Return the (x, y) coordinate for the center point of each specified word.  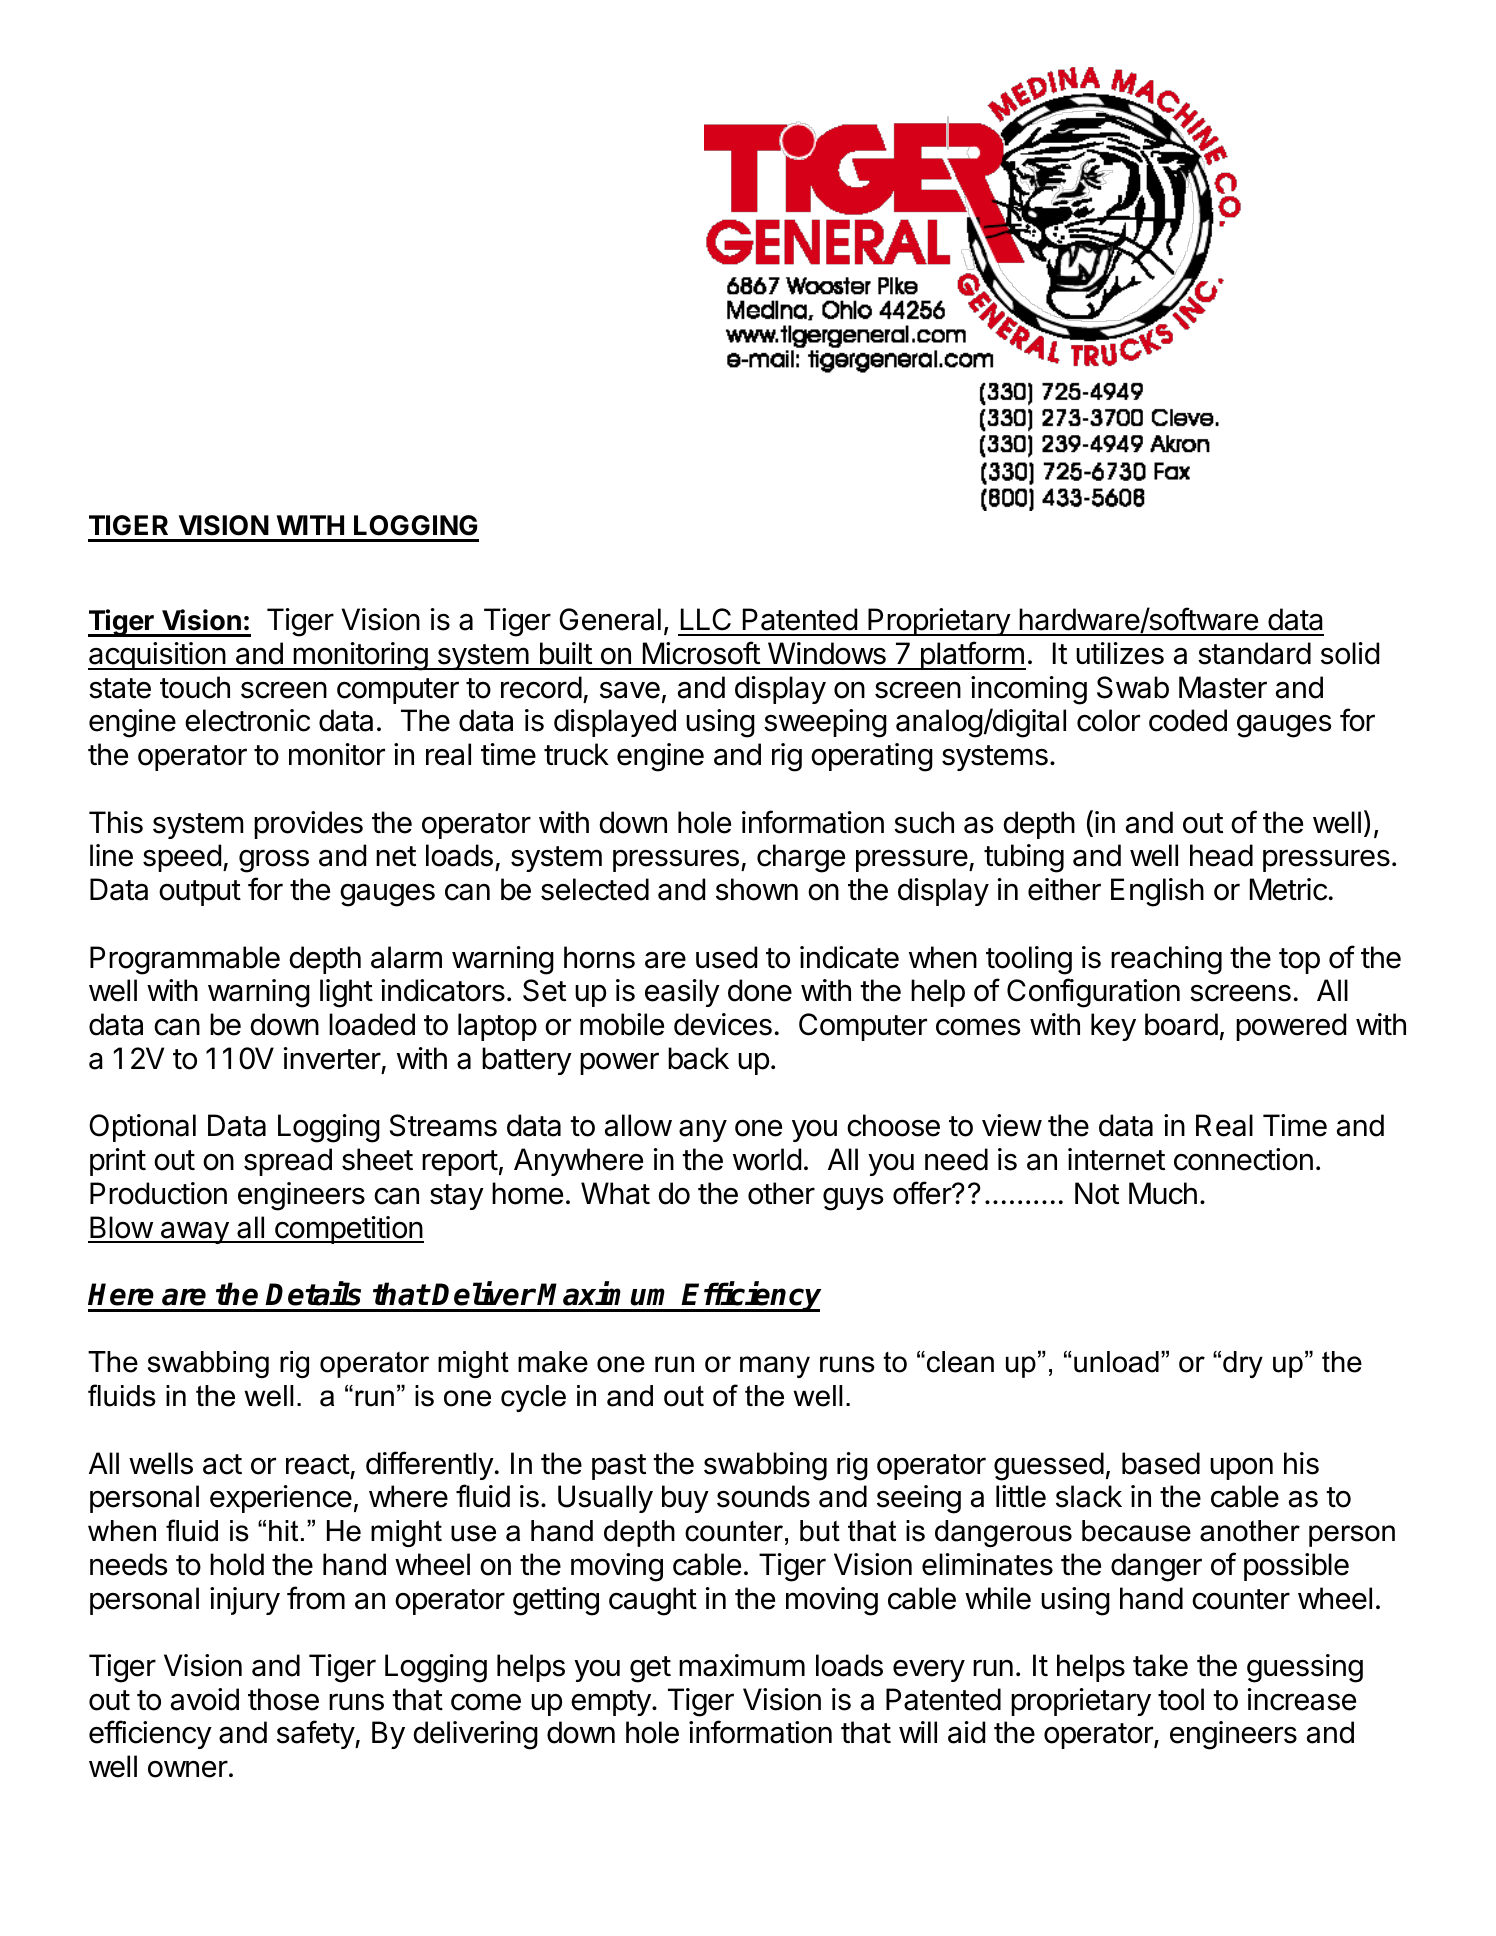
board (1181, 1024)
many (775, 1367)
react (318, 1464)
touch (195, 687)
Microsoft (701, 653)
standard (1254, 653)
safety (316, 1734)
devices (723, 1024)
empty (611, 1703)
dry (1243, 1364)
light (346, 993)
